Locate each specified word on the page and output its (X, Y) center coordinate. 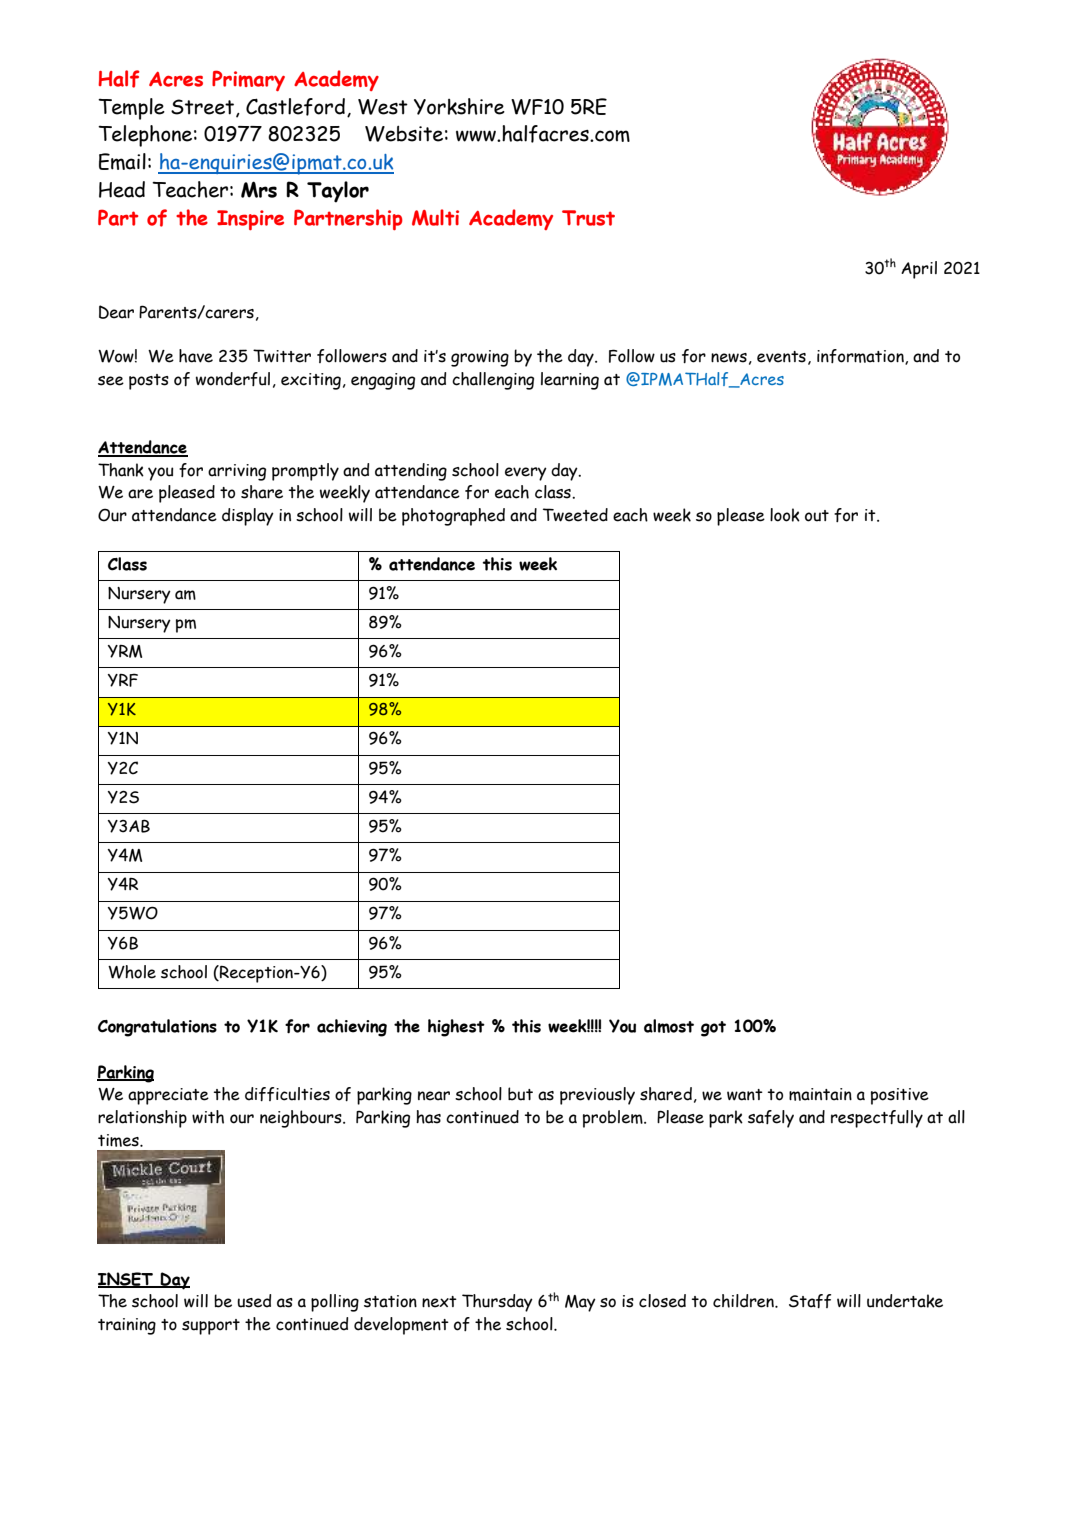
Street (204, 108)
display (248, 517)
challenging (493, 381)
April (919, 270)
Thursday (497, 1303)
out (817, 516)
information (861, 357)
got (713, 1029)
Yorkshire (459, 106)
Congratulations (157, 1028)
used (254, 1301)
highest (456, 1028)
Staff (810, 1301)
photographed (453, 517)
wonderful (233, 379)
